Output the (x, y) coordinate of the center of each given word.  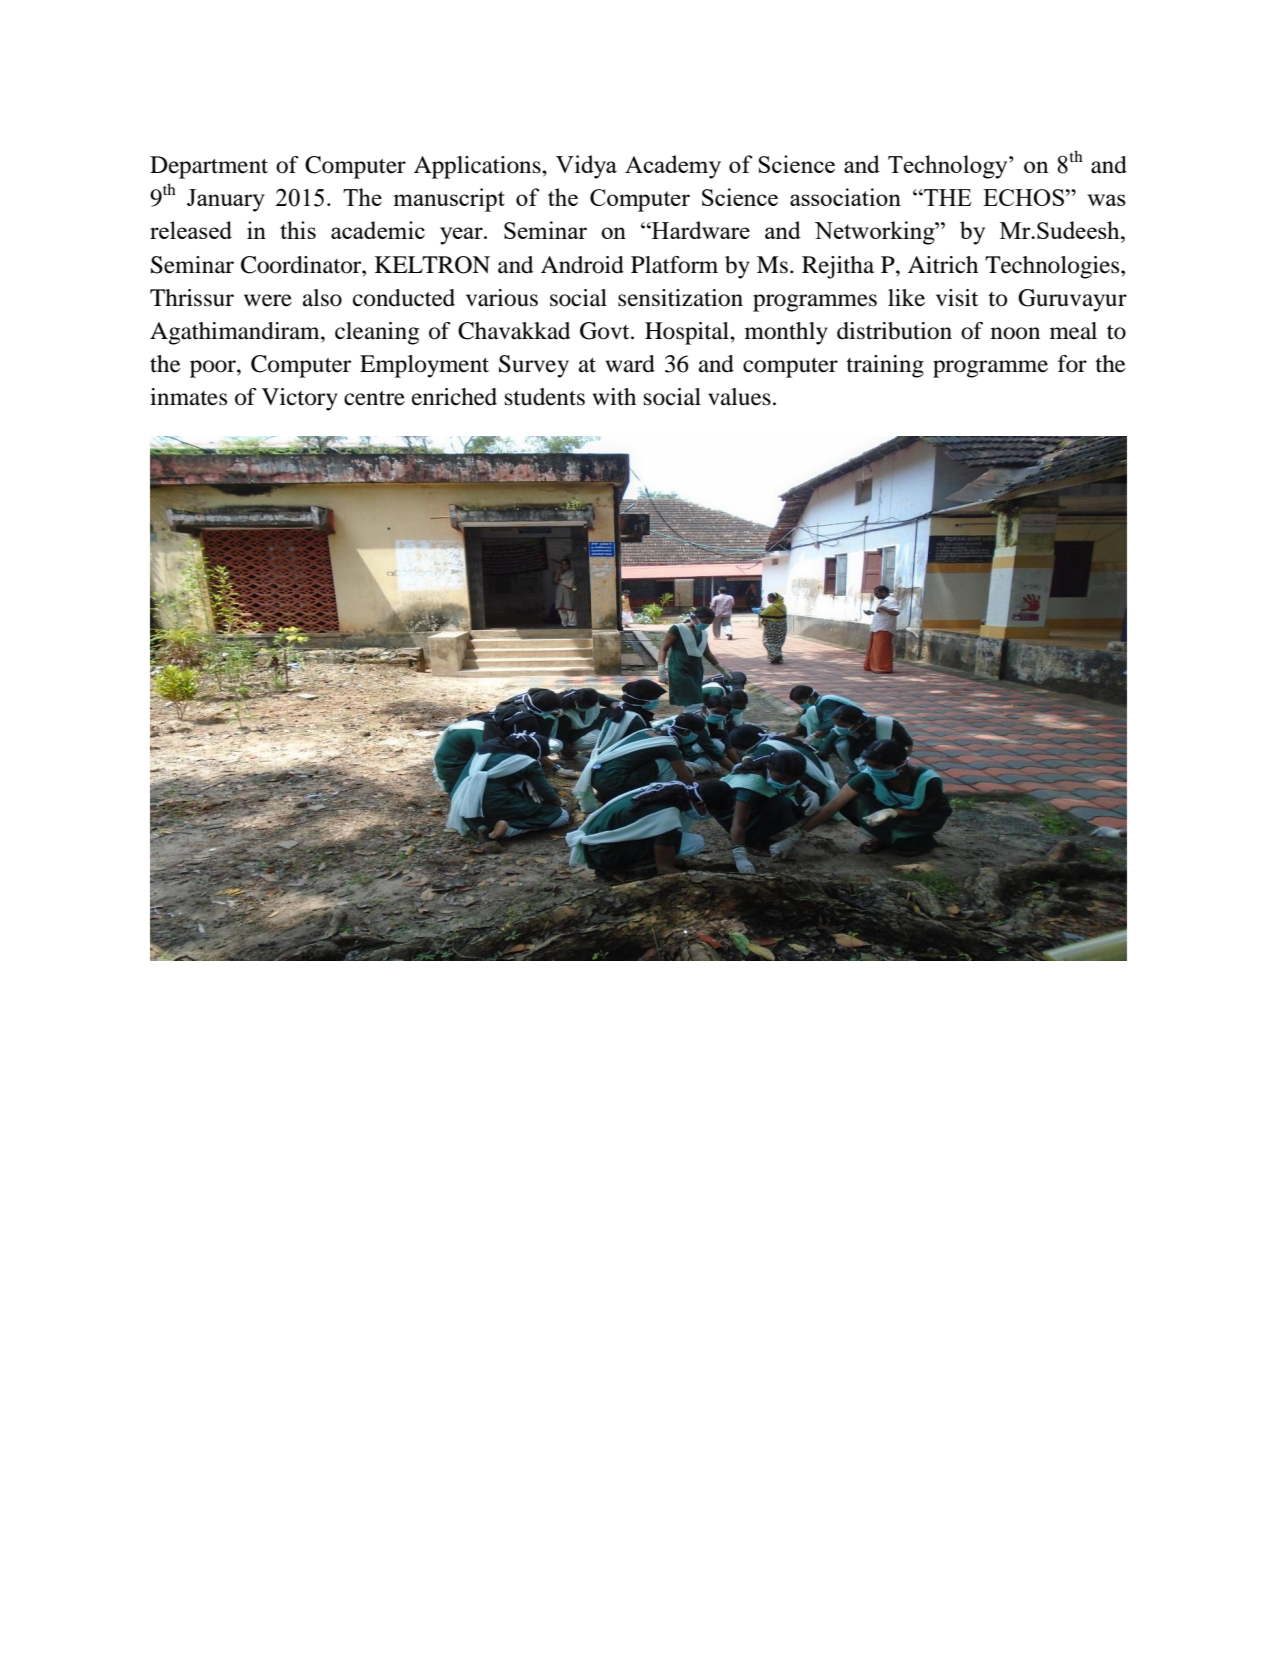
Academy (673, 167)
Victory (300, 399)
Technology (949, 167)
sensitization (680, 298)
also (322, 298)
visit (957, 298)
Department (209, 167)
